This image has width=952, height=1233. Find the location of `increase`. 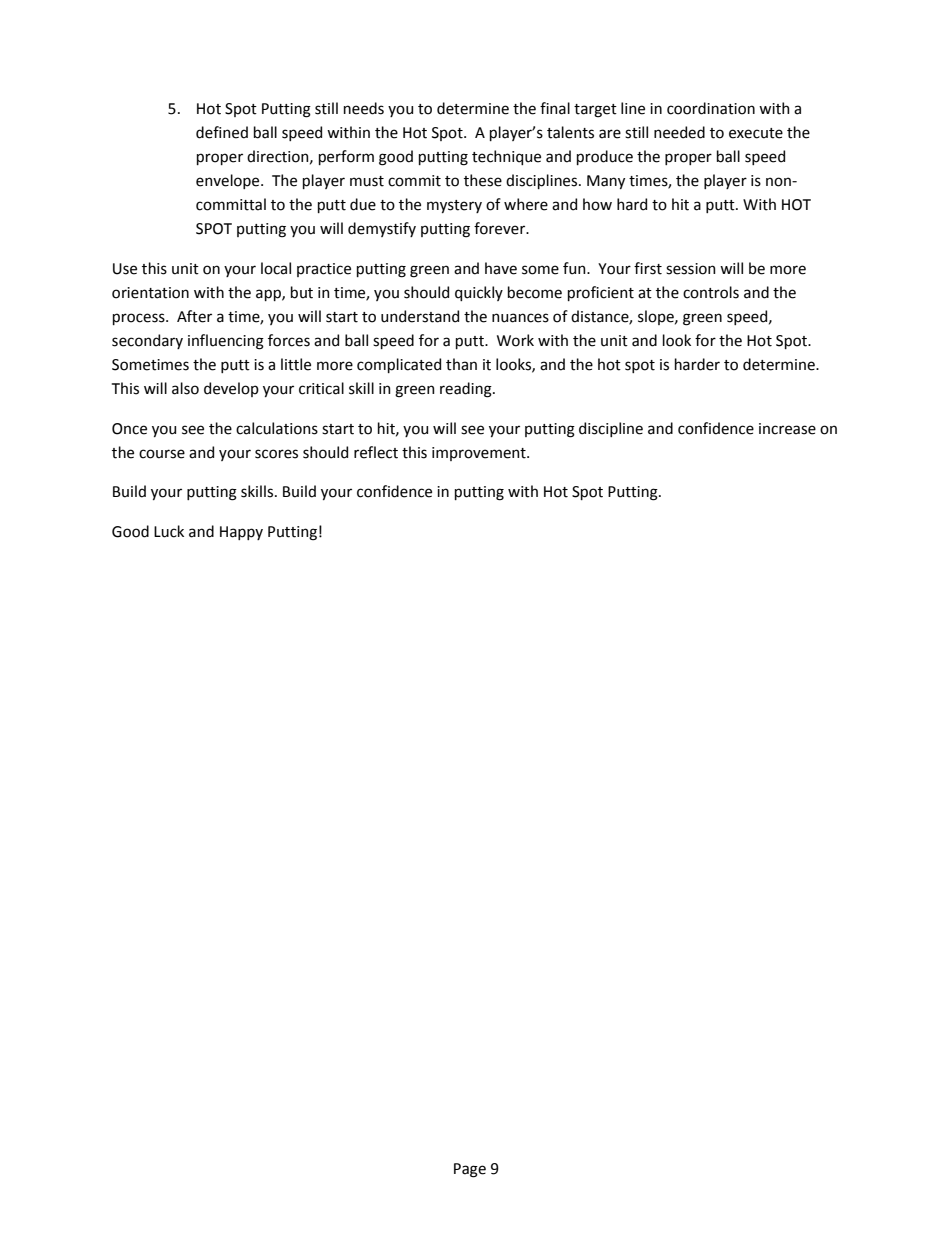

increase is located at coordinates (787, 429).
